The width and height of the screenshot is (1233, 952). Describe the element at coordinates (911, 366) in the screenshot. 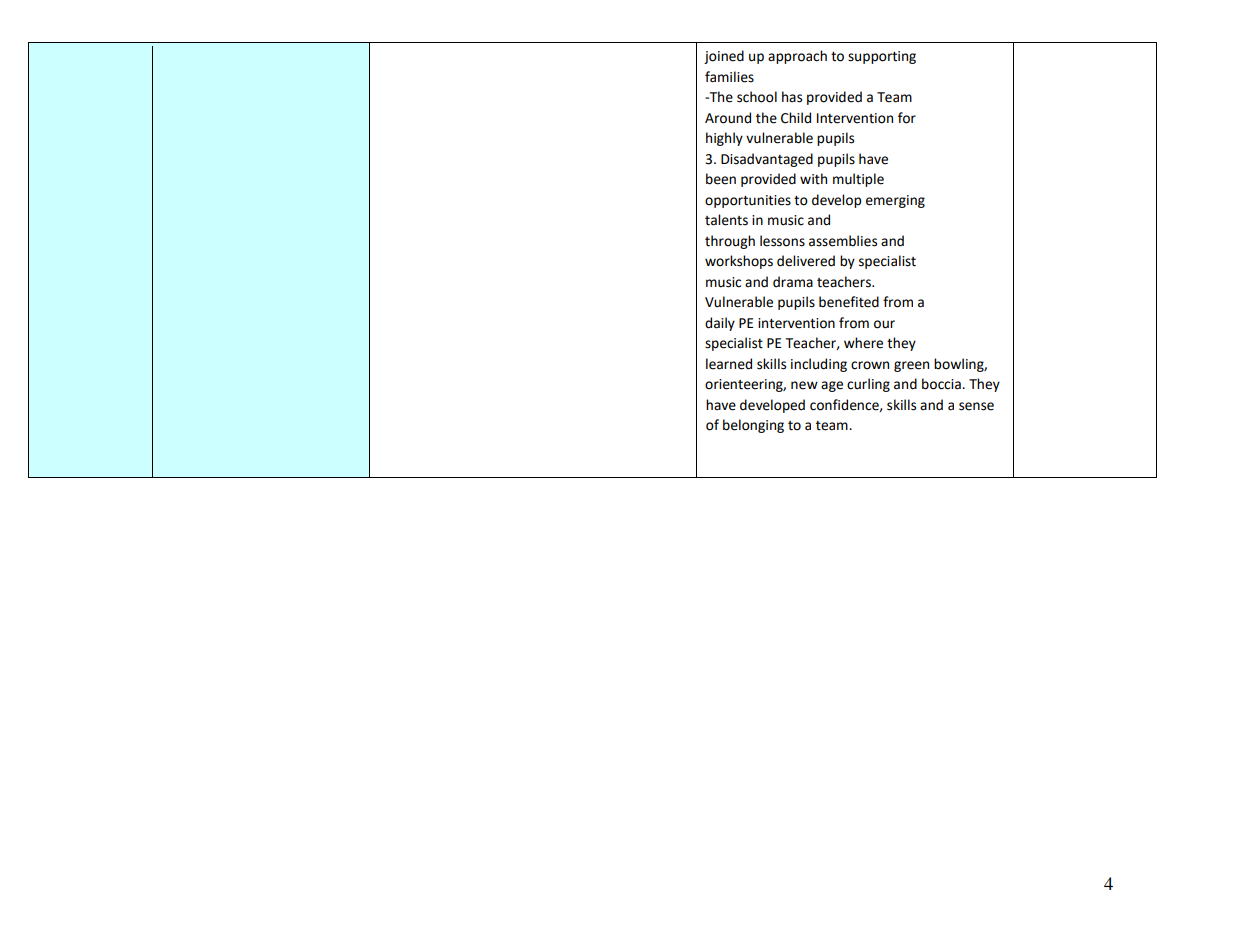

I see `green` at that location.
